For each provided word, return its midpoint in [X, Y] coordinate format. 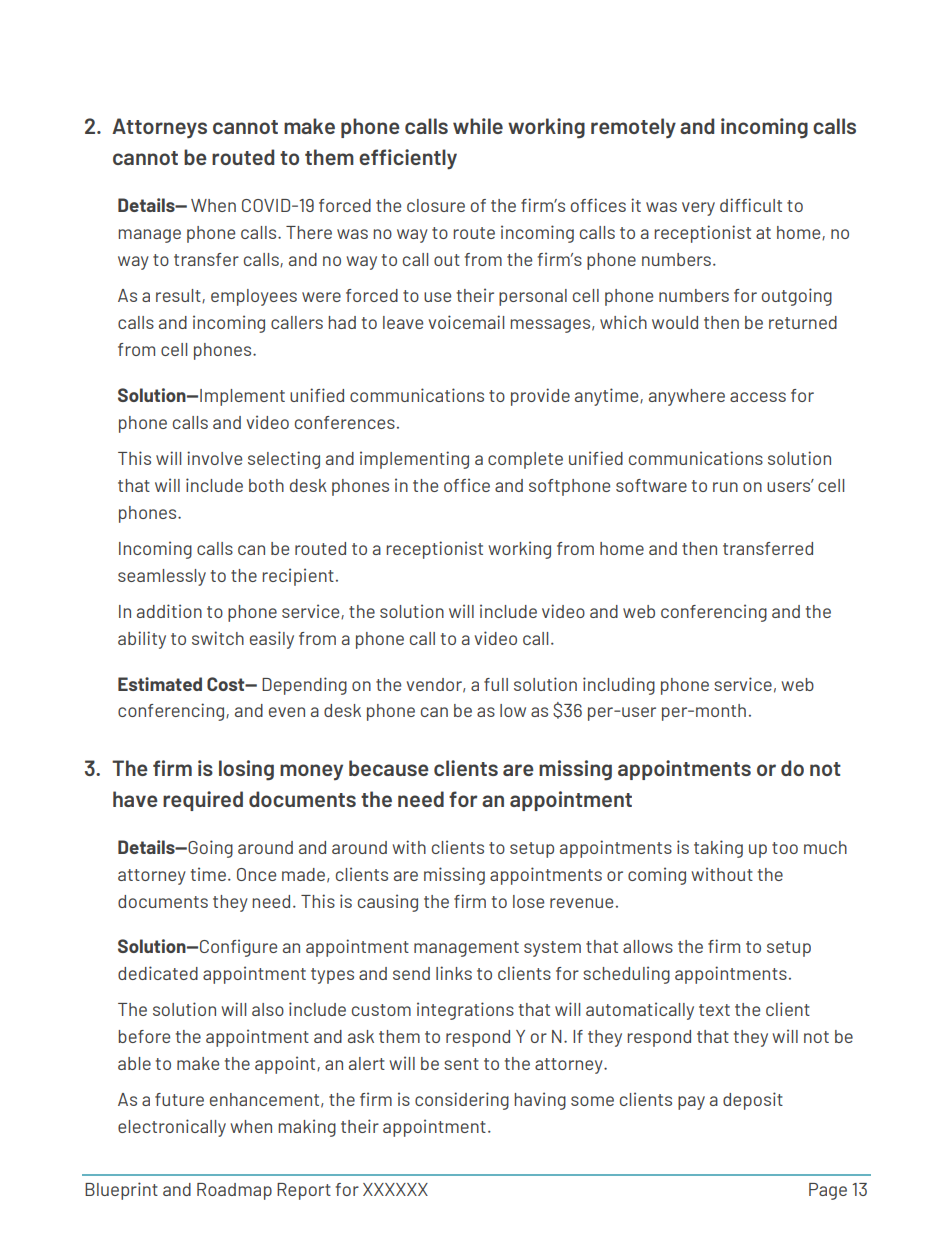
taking [718, 849]
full [496, 684]
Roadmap [234, 1191]
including [619, 686]
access [758, 397]
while [478, 126]
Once [256, 874]
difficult [751, 205]
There [309, 232]
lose [528, 901]
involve [214, 458]
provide [540, 397]
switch [218, 638]
